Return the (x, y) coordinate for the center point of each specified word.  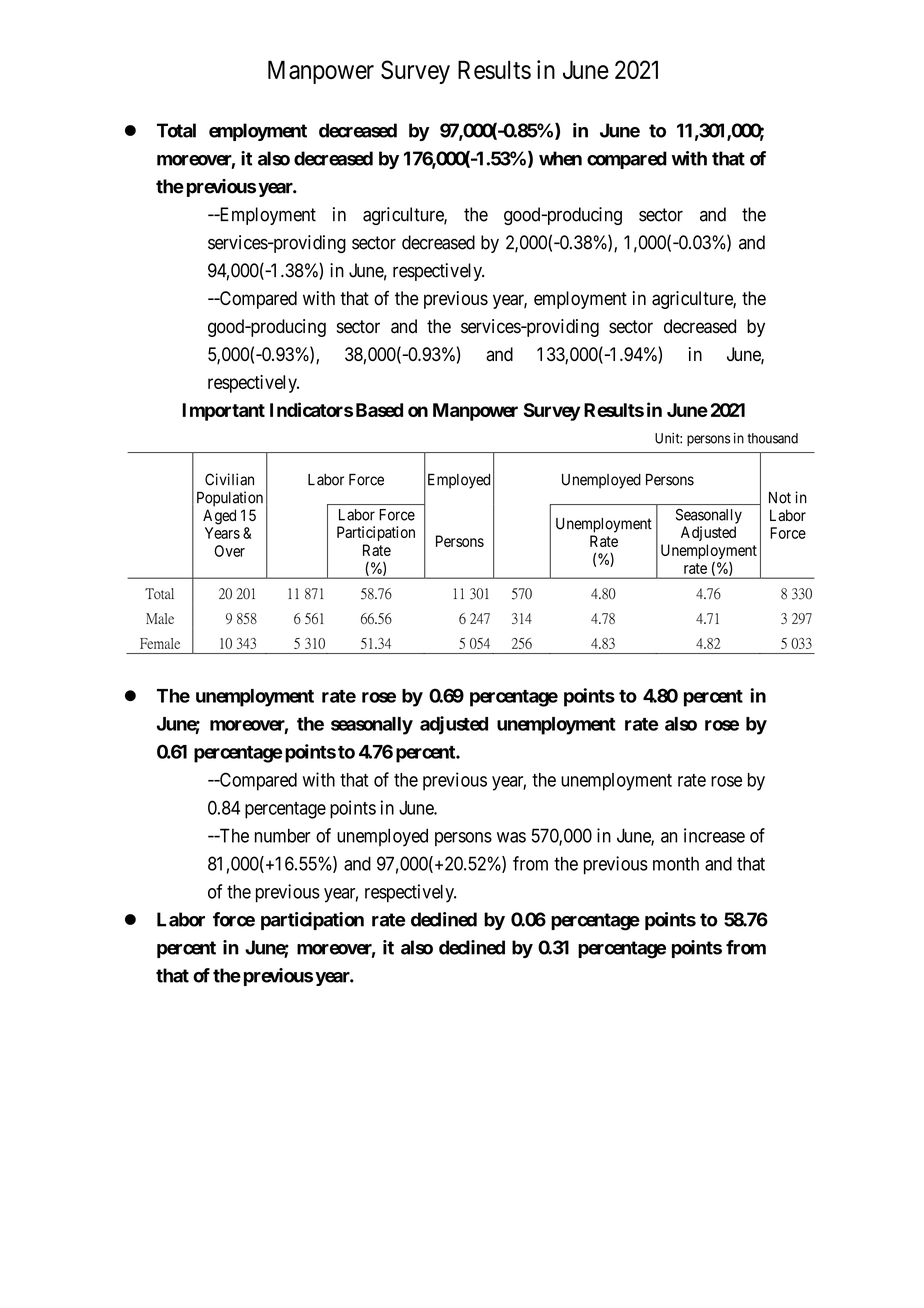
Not (780, 498)
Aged (219, 517)
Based (379, 410)
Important (223, 412)
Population (230, 499)
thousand (772, 438)
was (511, 837)
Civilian (229, 479)
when (560, 158)
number (283, 835)
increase (714, 835)
